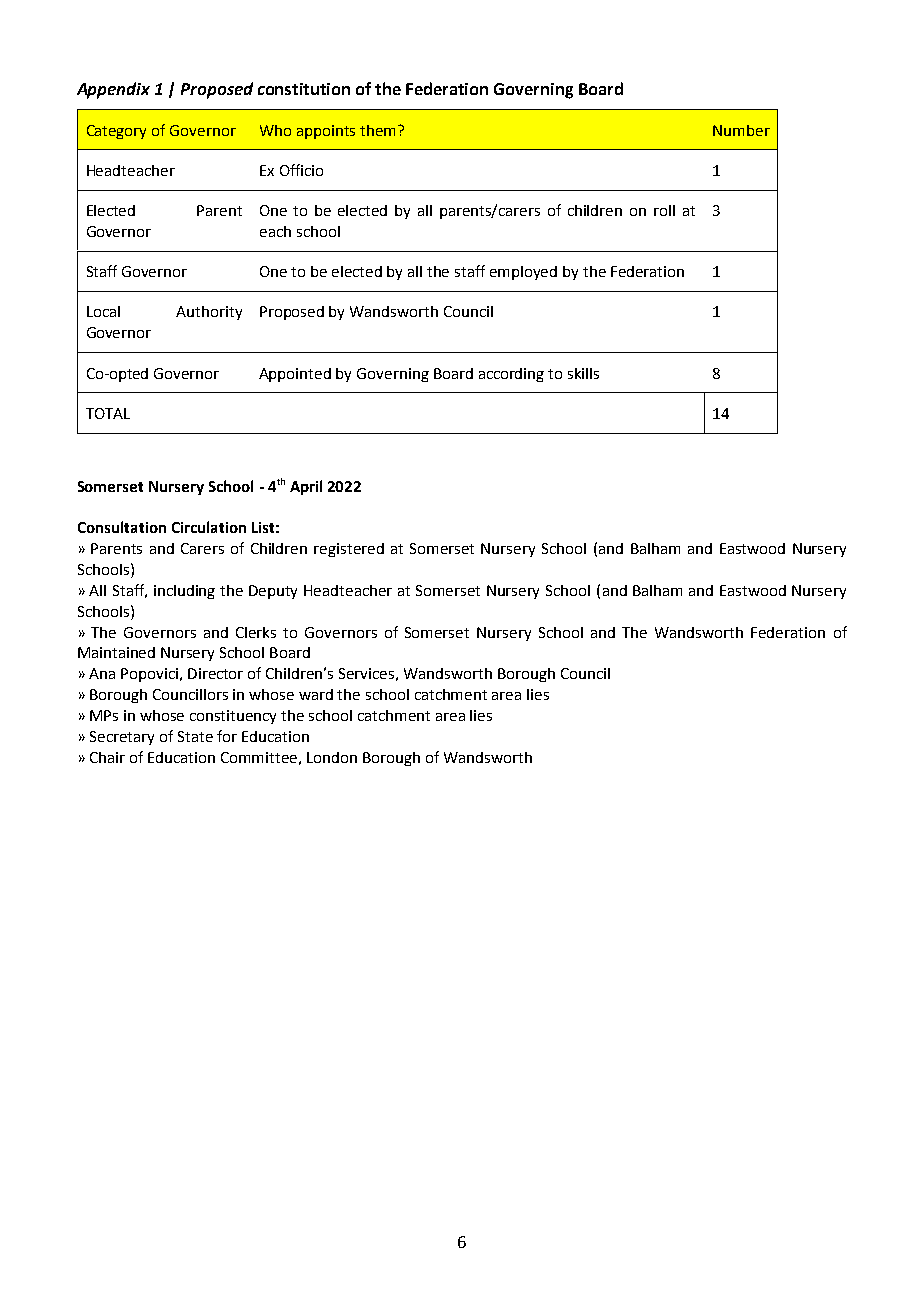  Describe the element at coordinates (741, 130) in the image. I see `Number` at that location.
